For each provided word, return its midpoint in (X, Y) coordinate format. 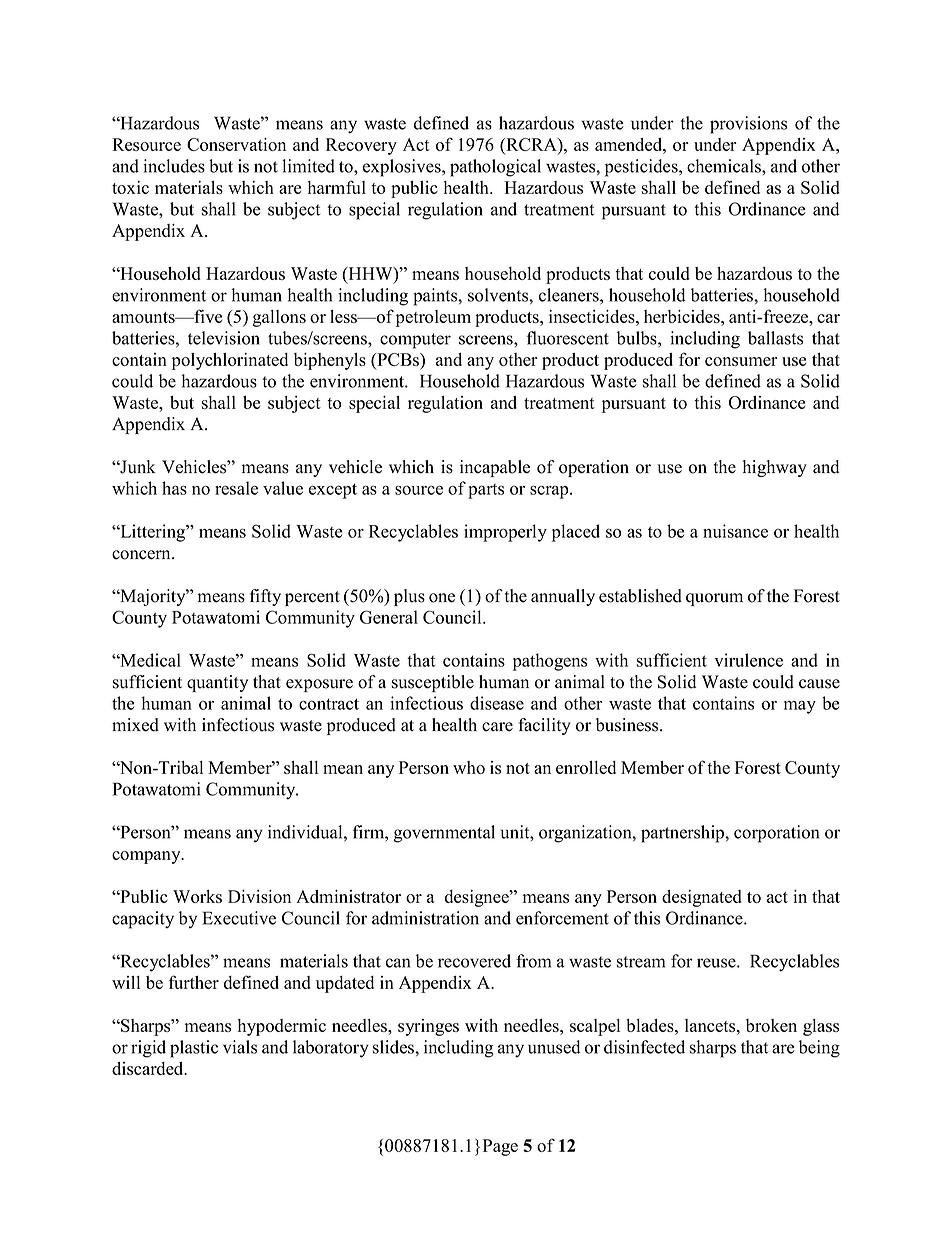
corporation (776, 834)
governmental (444, 834)
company (147, 857)
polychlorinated (230, 361)
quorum (714, 599)
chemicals (725, 166)
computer (415, 341)
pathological (495, 168)
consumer (741, 361)
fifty (265, 597)
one (442, 598)
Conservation (236, 144)
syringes (428, 1027)
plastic (194, 1049)
